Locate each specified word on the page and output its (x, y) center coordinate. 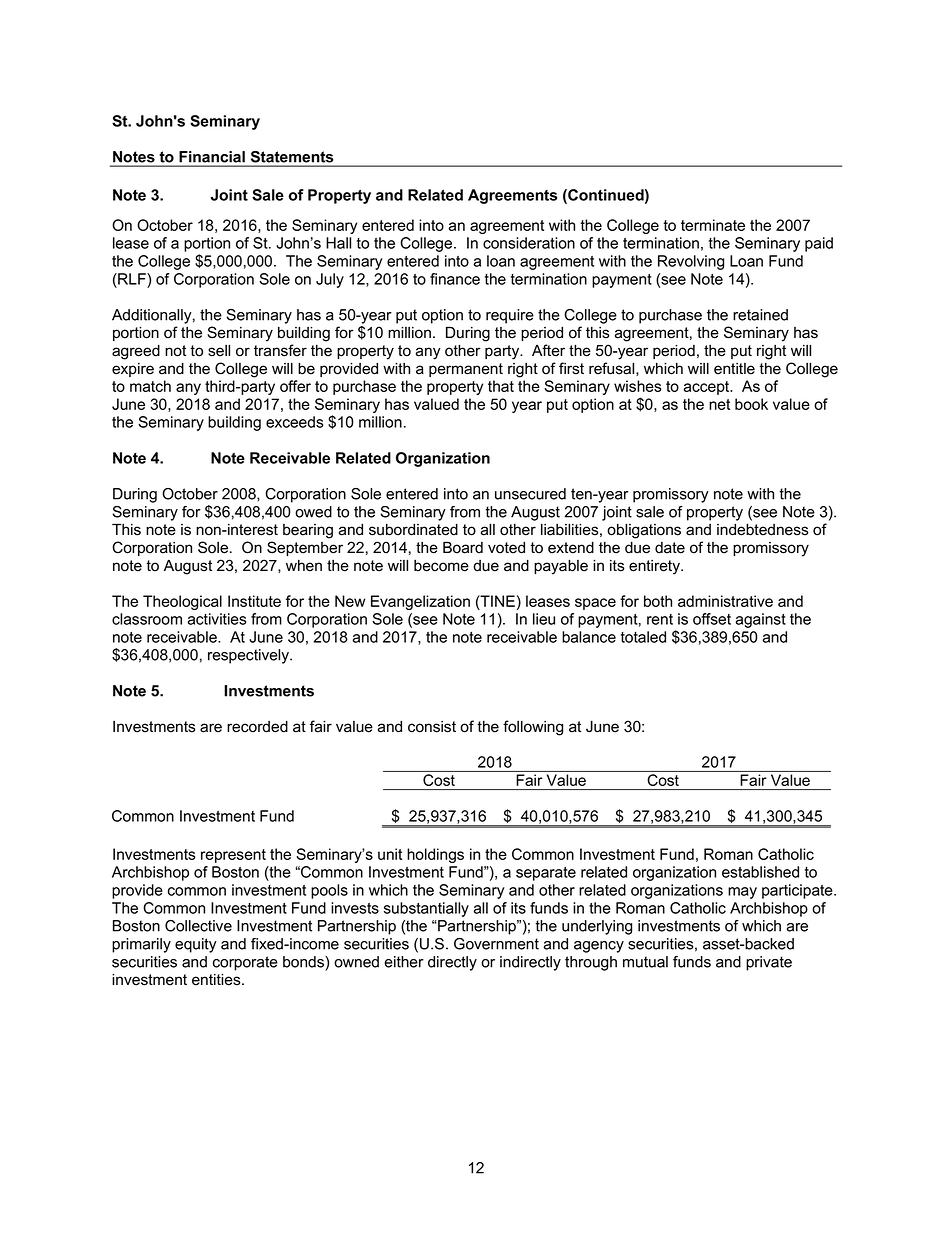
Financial (212, 157)
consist (432, 727)
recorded (257, 726)
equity (196, 945)
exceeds (294, 422)
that (501, 386)
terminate (713, 225)
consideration (529, 243)
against (761, 620)
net (719, 404)
